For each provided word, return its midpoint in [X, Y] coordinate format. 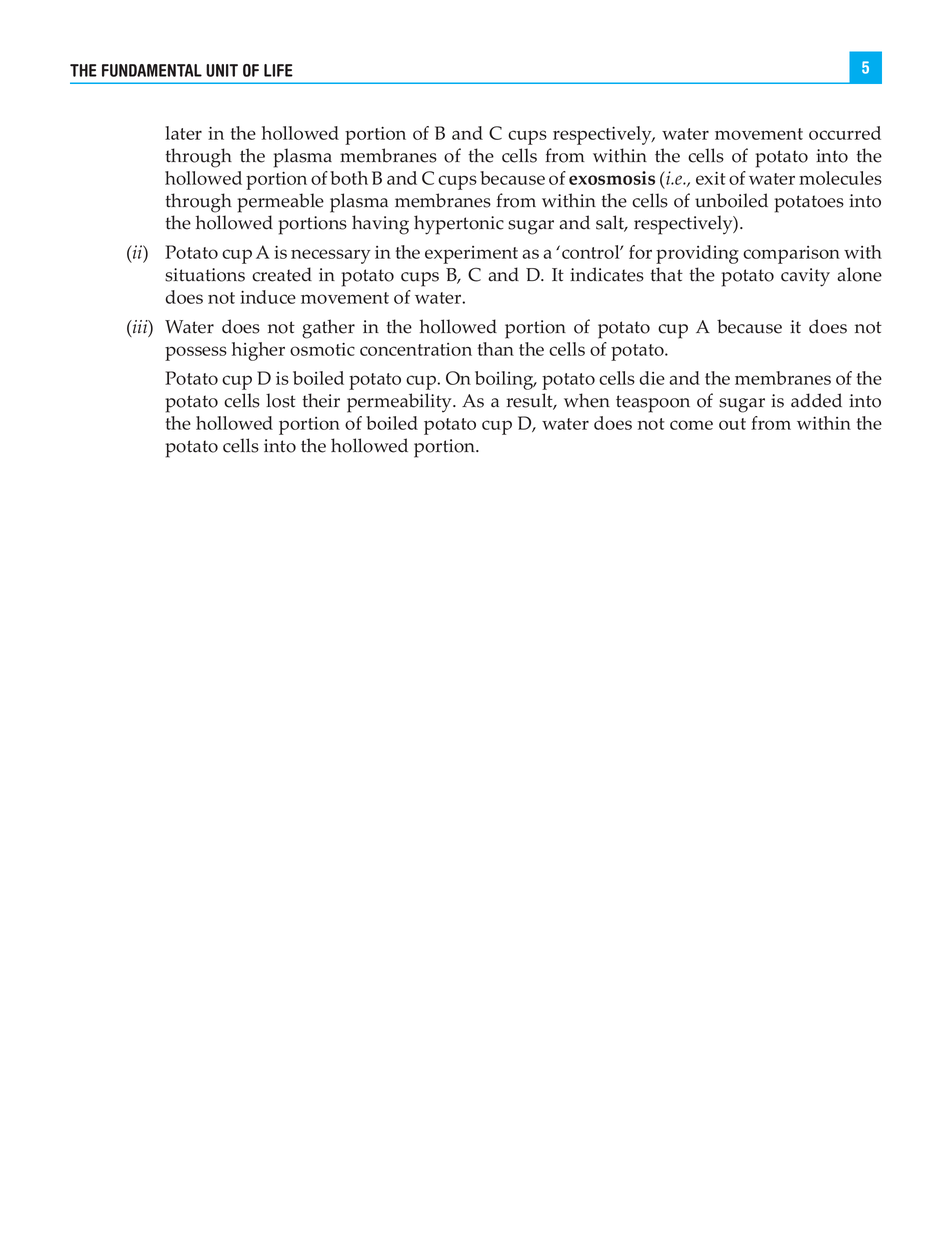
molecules [840, 178]
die [652, 378]
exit [711, 178]
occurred [845, 133]
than [496, 349]
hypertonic [459, 225]
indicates [607, 274]
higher [258, 351]
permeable [280, 203]
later [183, 133]
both [349, 178]
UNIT [222, 70]
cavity [805, 277]
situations [205, 275]
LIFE [278, 70]
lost [281, 400]
